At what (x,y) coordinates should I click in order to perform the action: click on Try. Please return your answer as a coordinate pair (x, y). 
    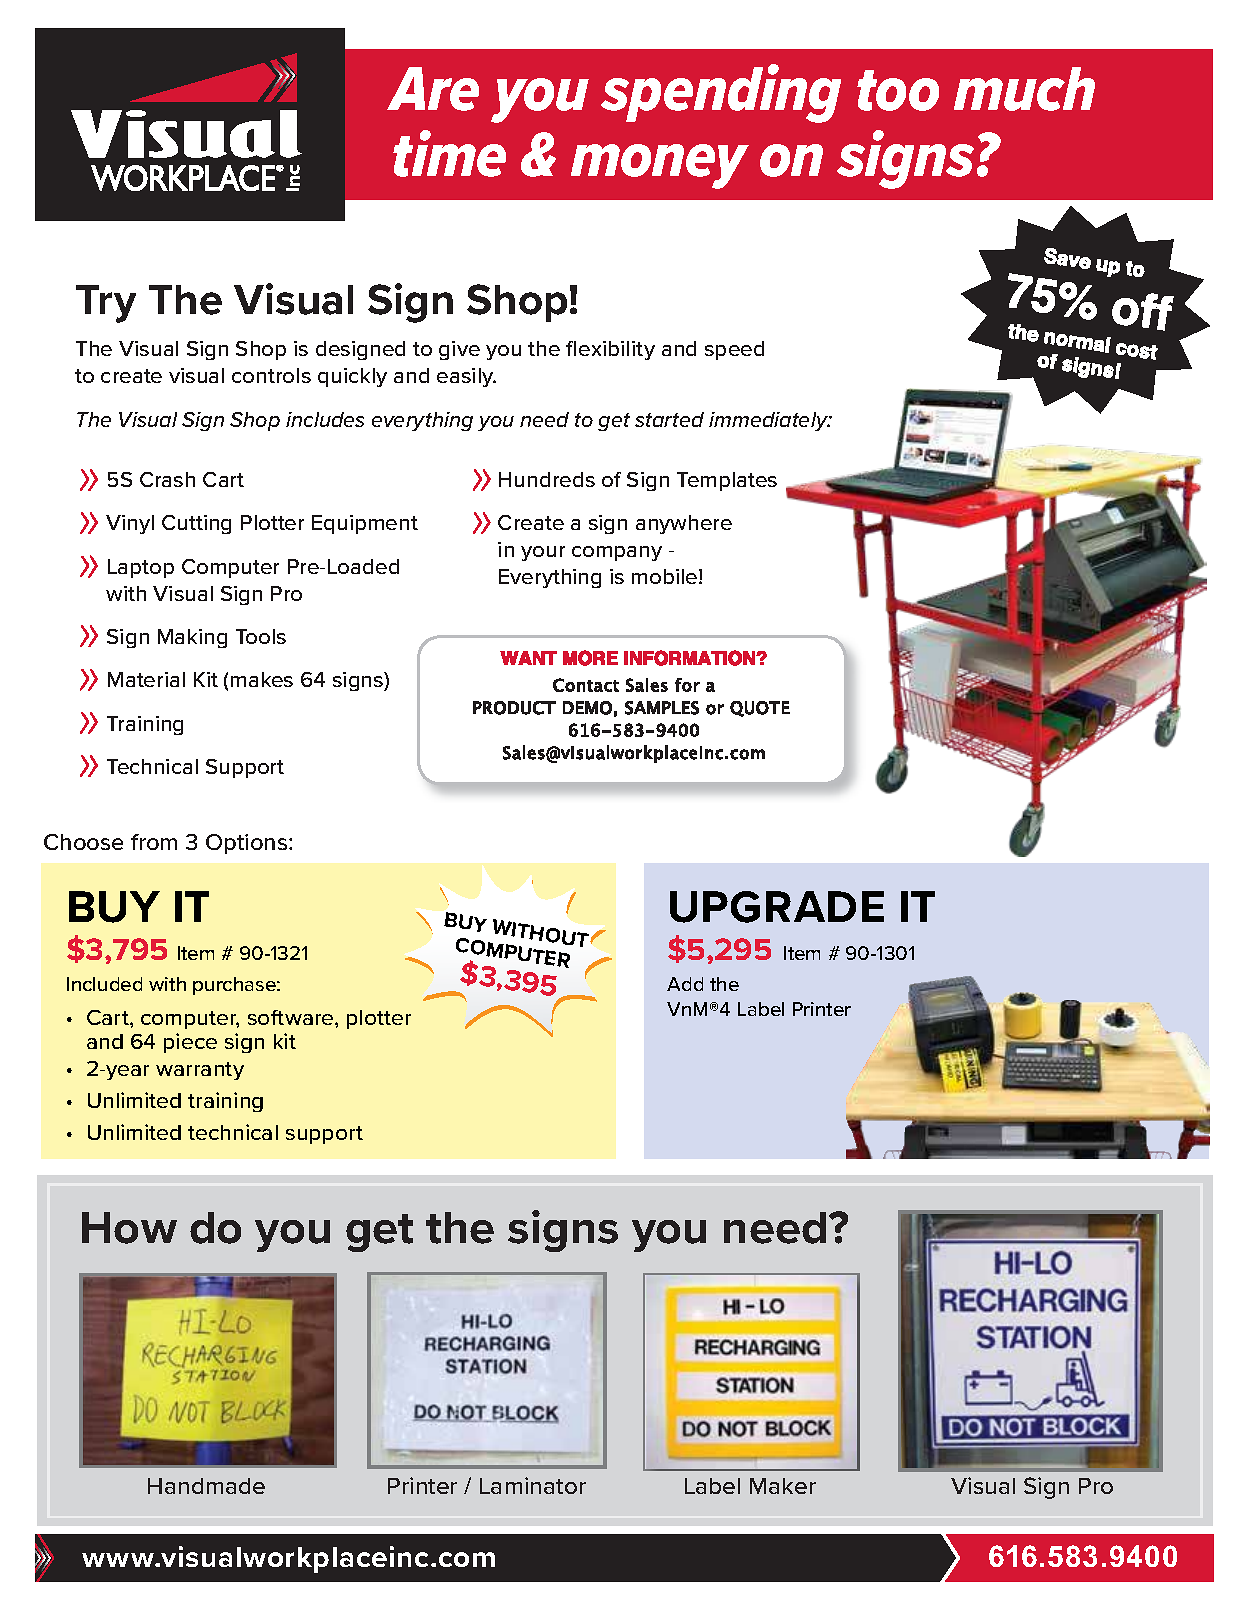
    Looking at the image, I should click on (106, 304).
